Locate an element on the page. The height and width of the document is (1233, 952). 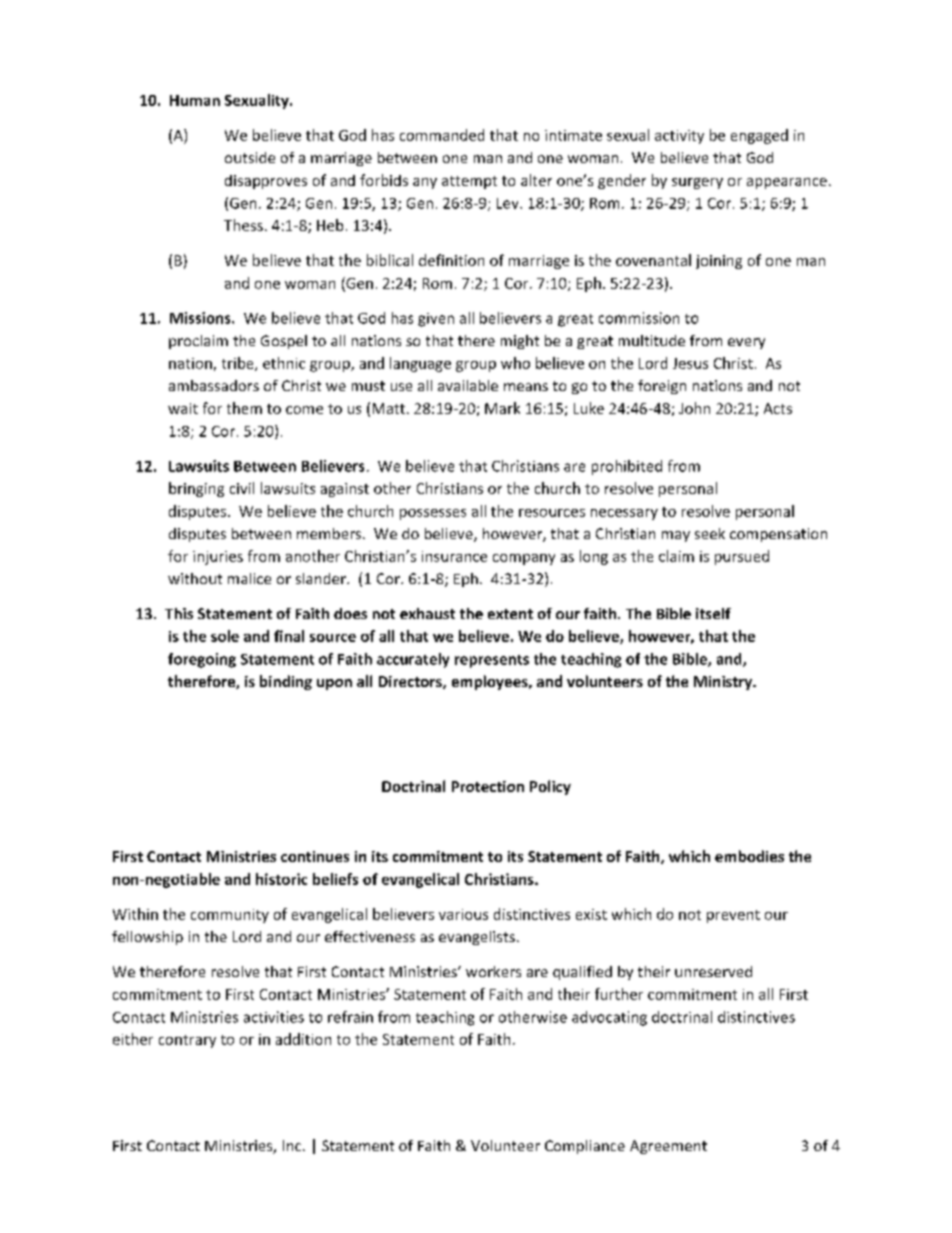
various is located at coordinates (463, 914).
